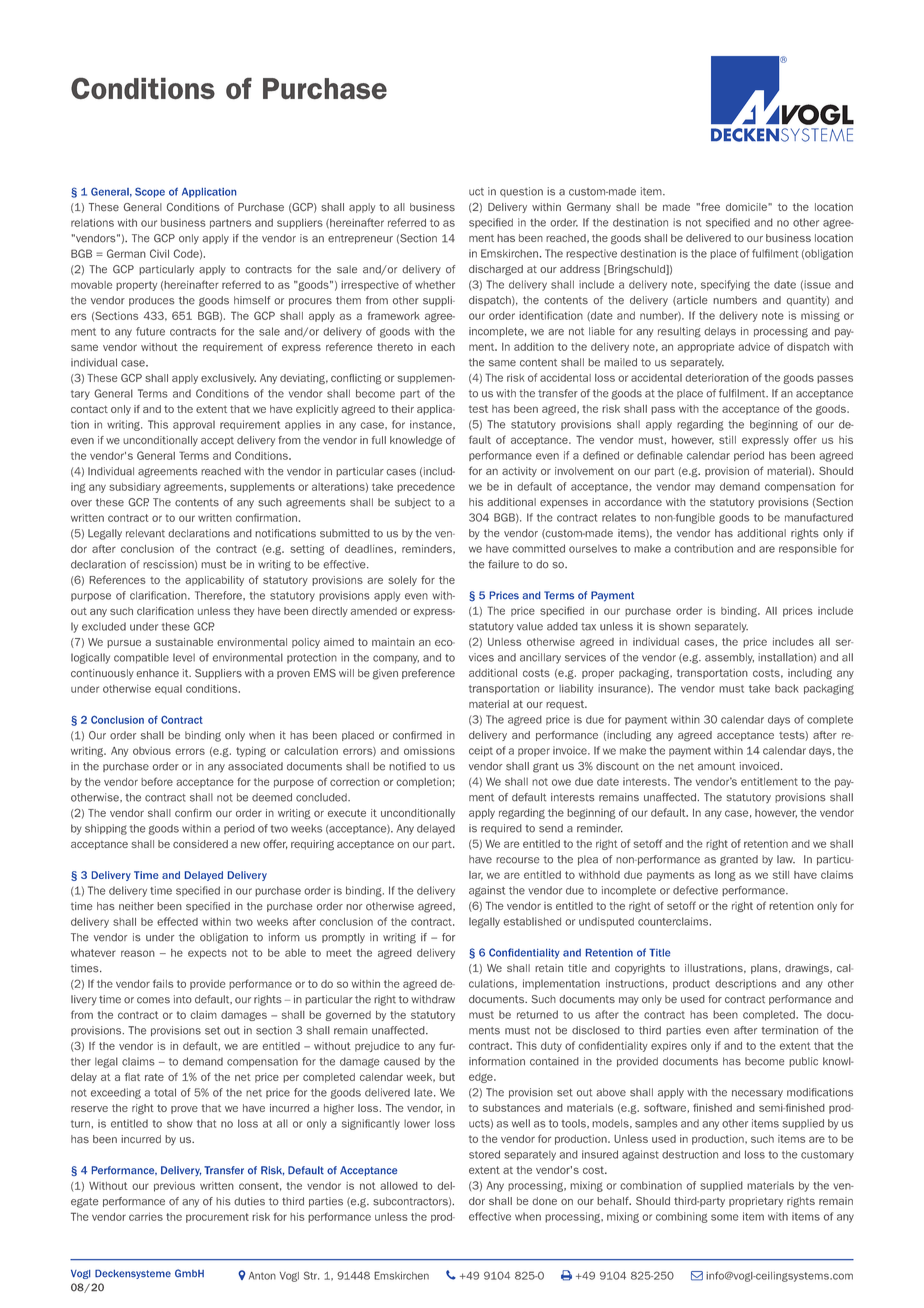 Image resolution: width=924 pixels, height=1308 pixels. Describe the element at coordinates (808, 549) in the image. I see `responsible` at that location.
